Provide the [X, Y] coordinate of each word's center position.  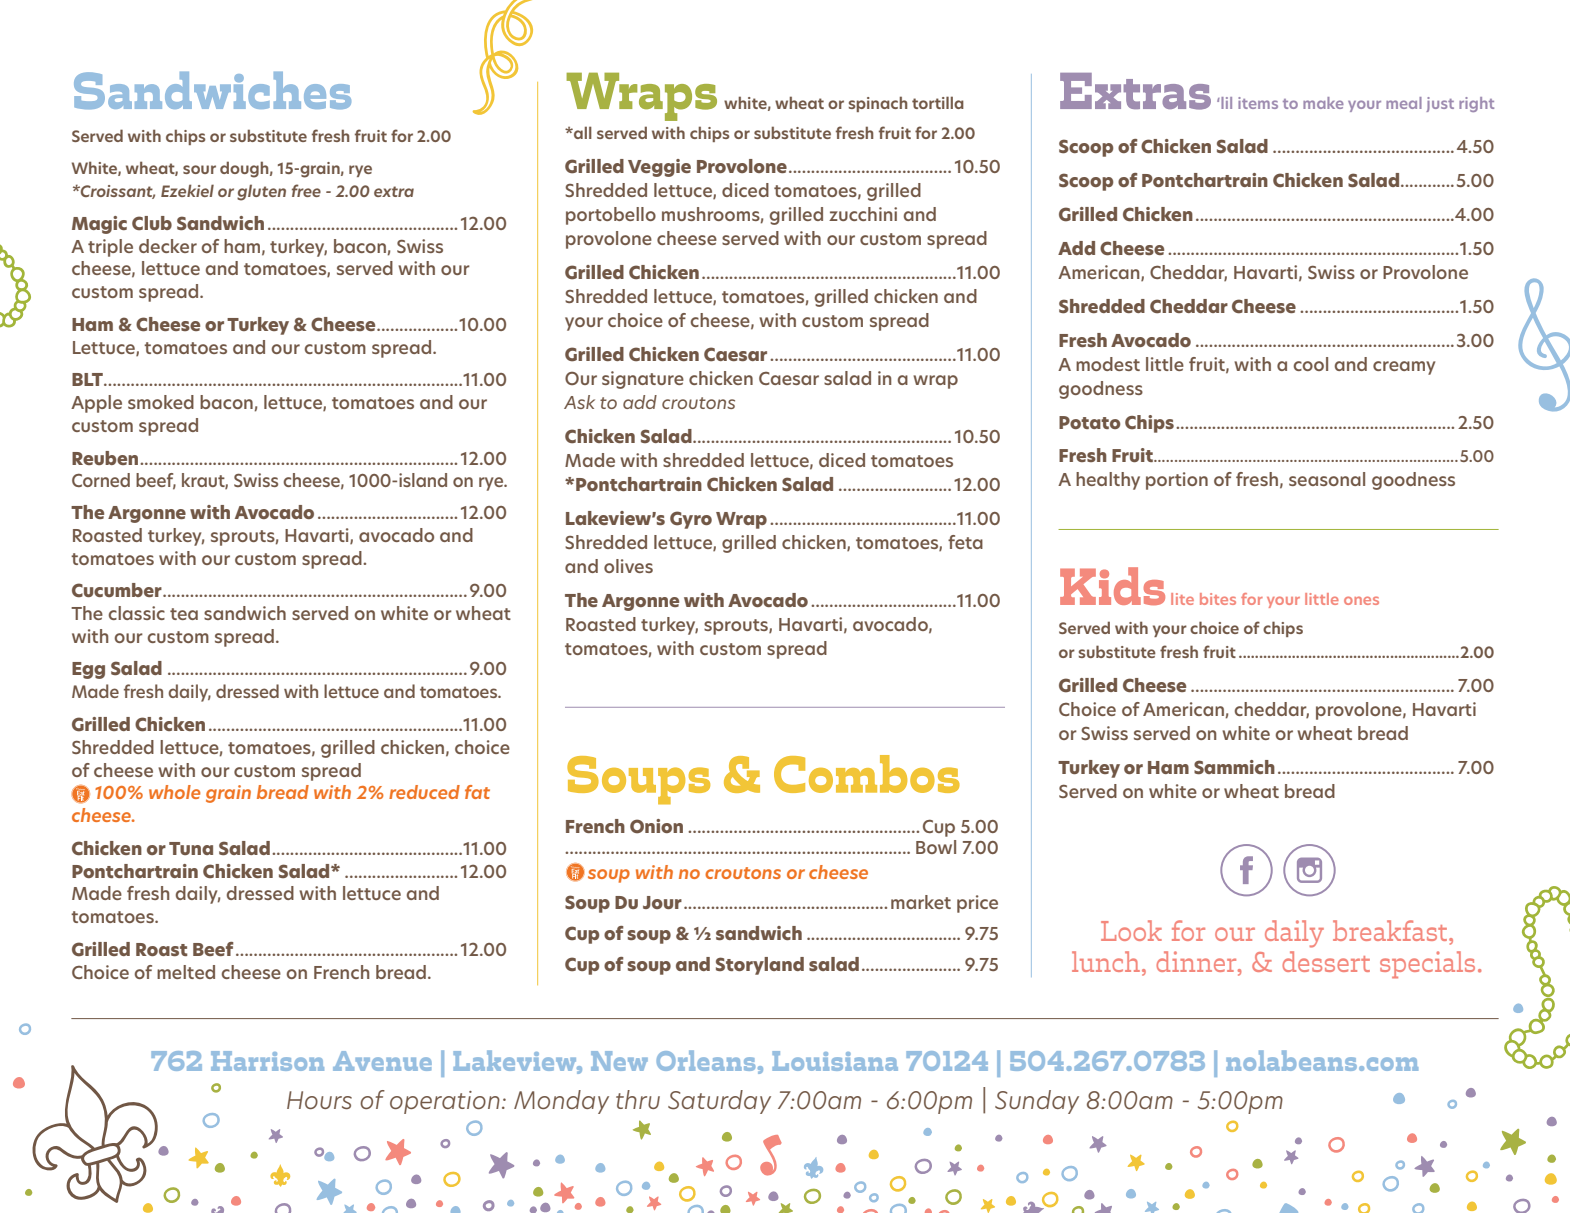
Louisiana [835, 1061]
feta [965, 542]
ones [1361, 600]
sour [199, 169]
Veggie [659, 168]
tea [184, 614]
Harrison [267, 1061]
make [1323, 103]
